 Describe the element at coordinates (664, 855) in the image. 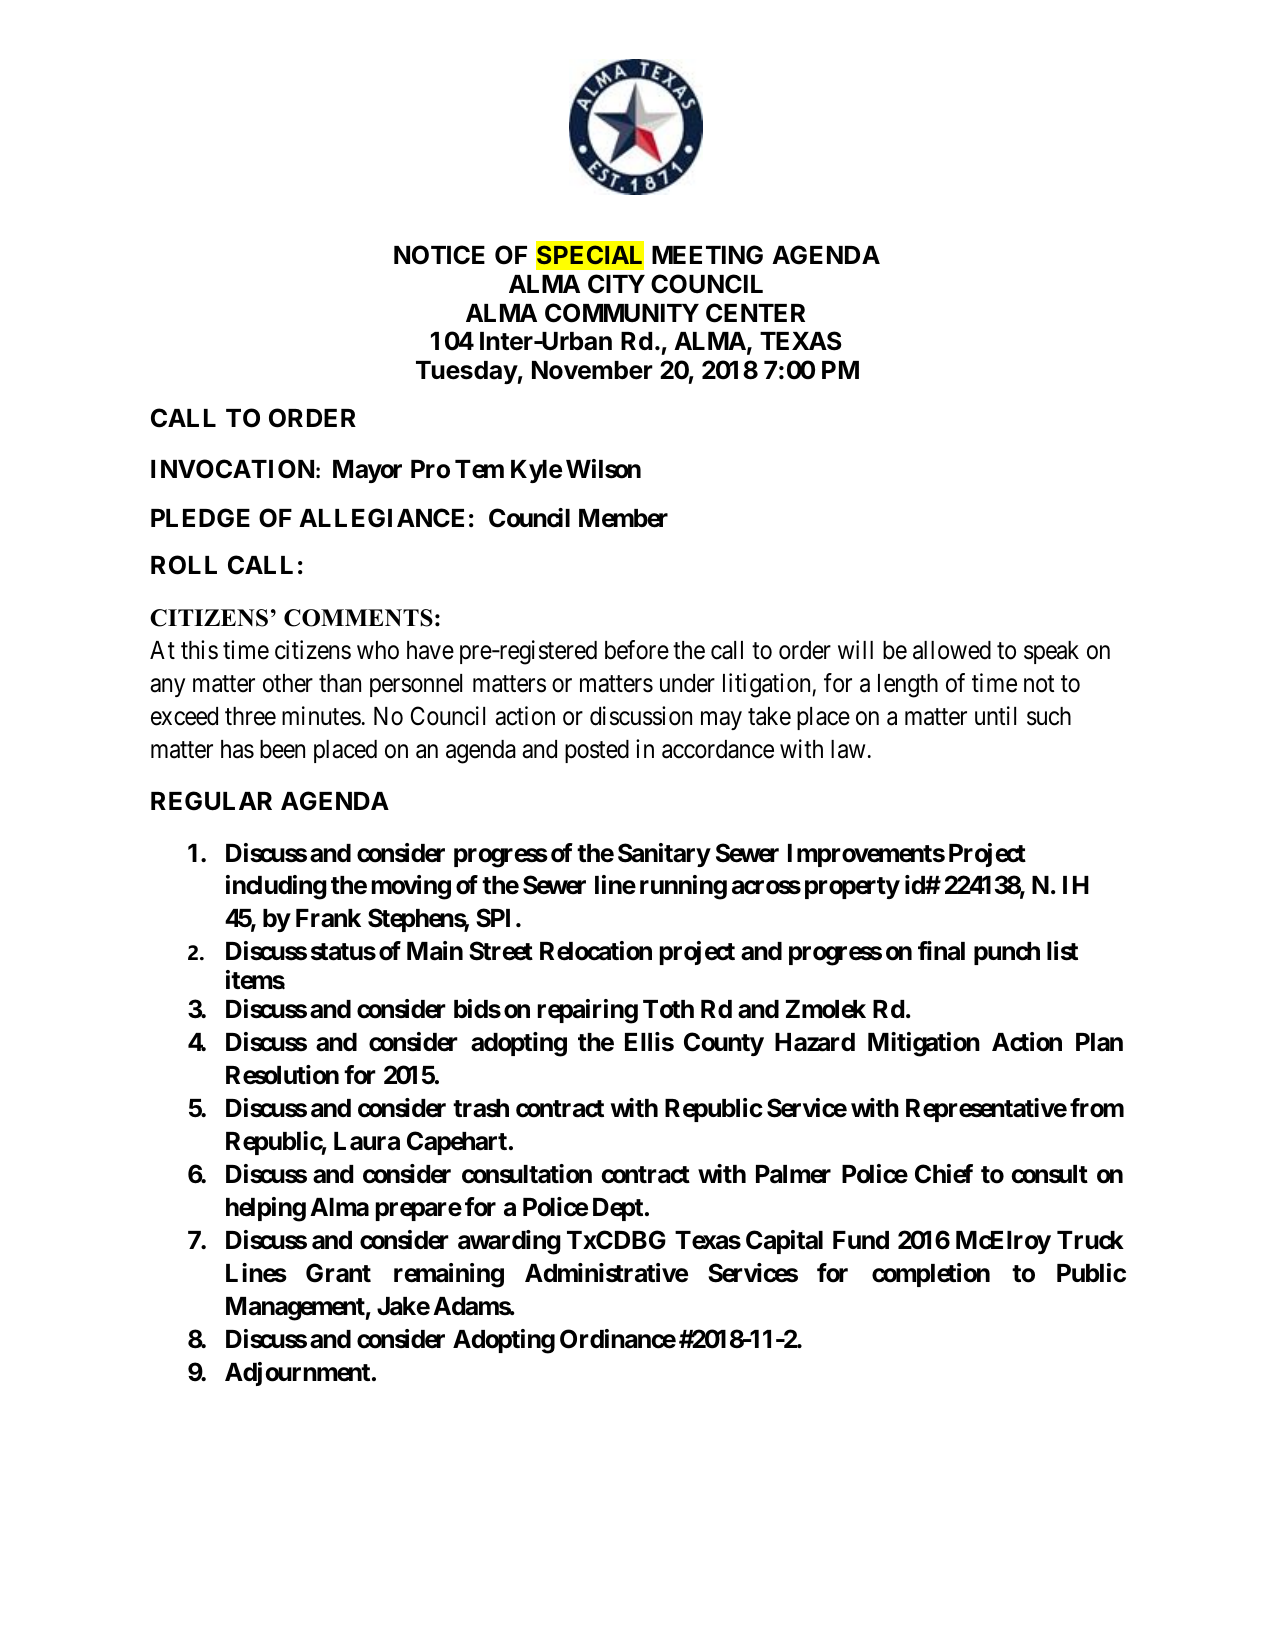

I see `Sanitary` at that location.
